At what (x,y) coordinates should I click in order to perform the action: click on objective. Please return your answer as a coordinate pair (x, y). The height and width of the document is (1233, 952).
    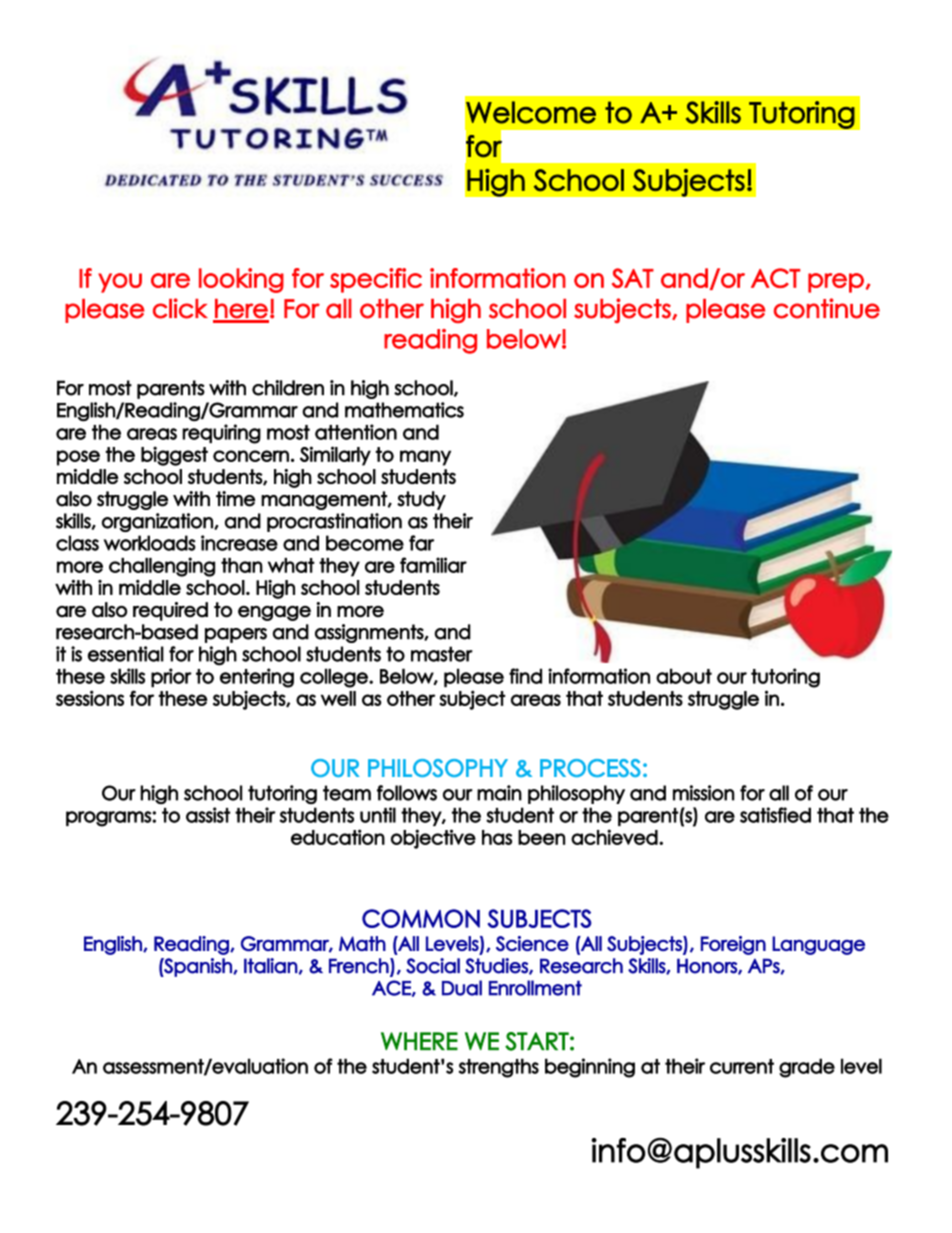
    Looking at the image, I should click on (433, 839).
